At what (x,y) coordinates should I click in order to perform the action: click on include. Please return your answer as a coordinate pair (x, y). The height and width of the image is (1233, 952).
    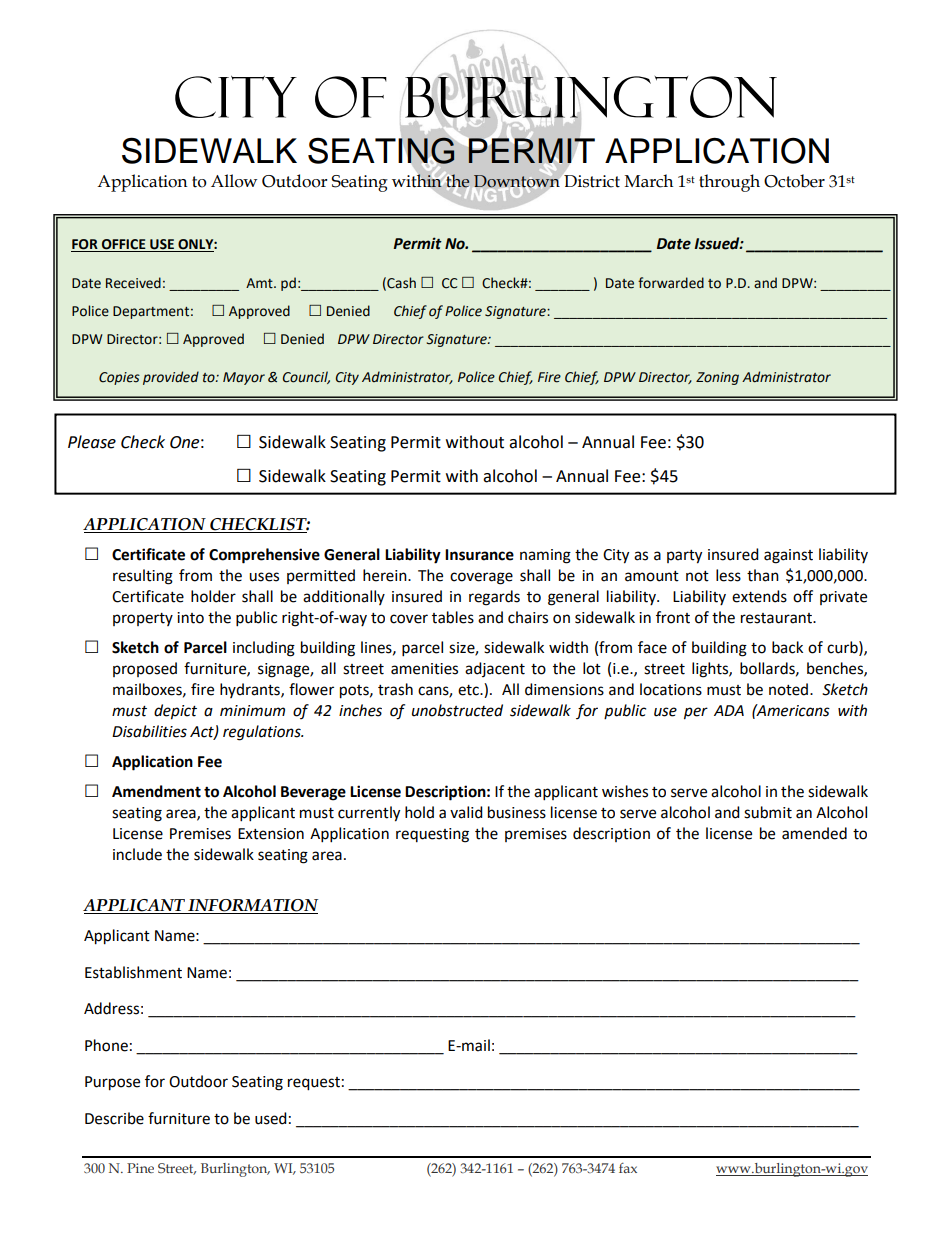
    Looking at the image, I should click on (137, 854).
